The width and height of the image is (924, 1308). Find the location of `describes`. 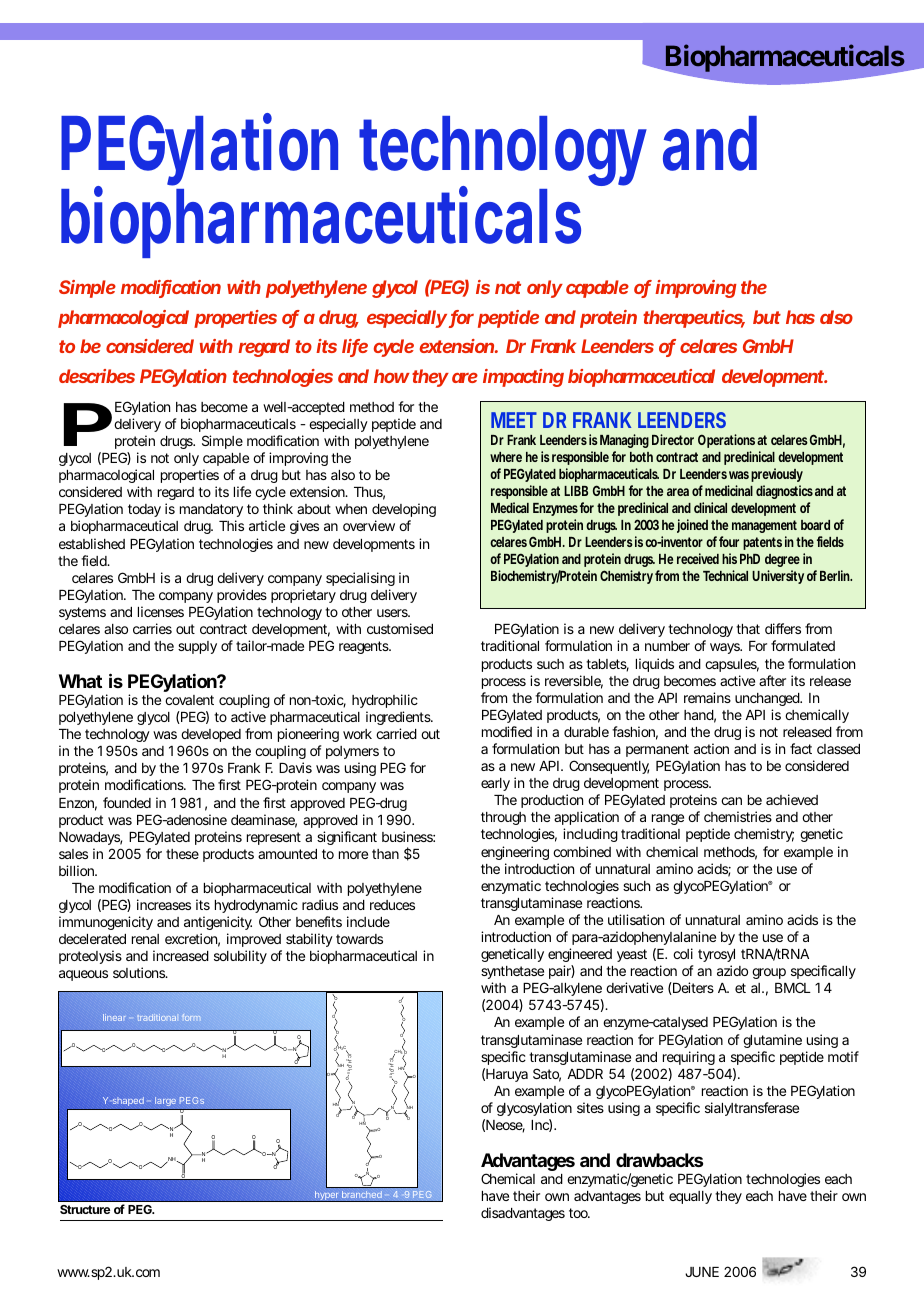

describes is located at coordinates (97, 376).
